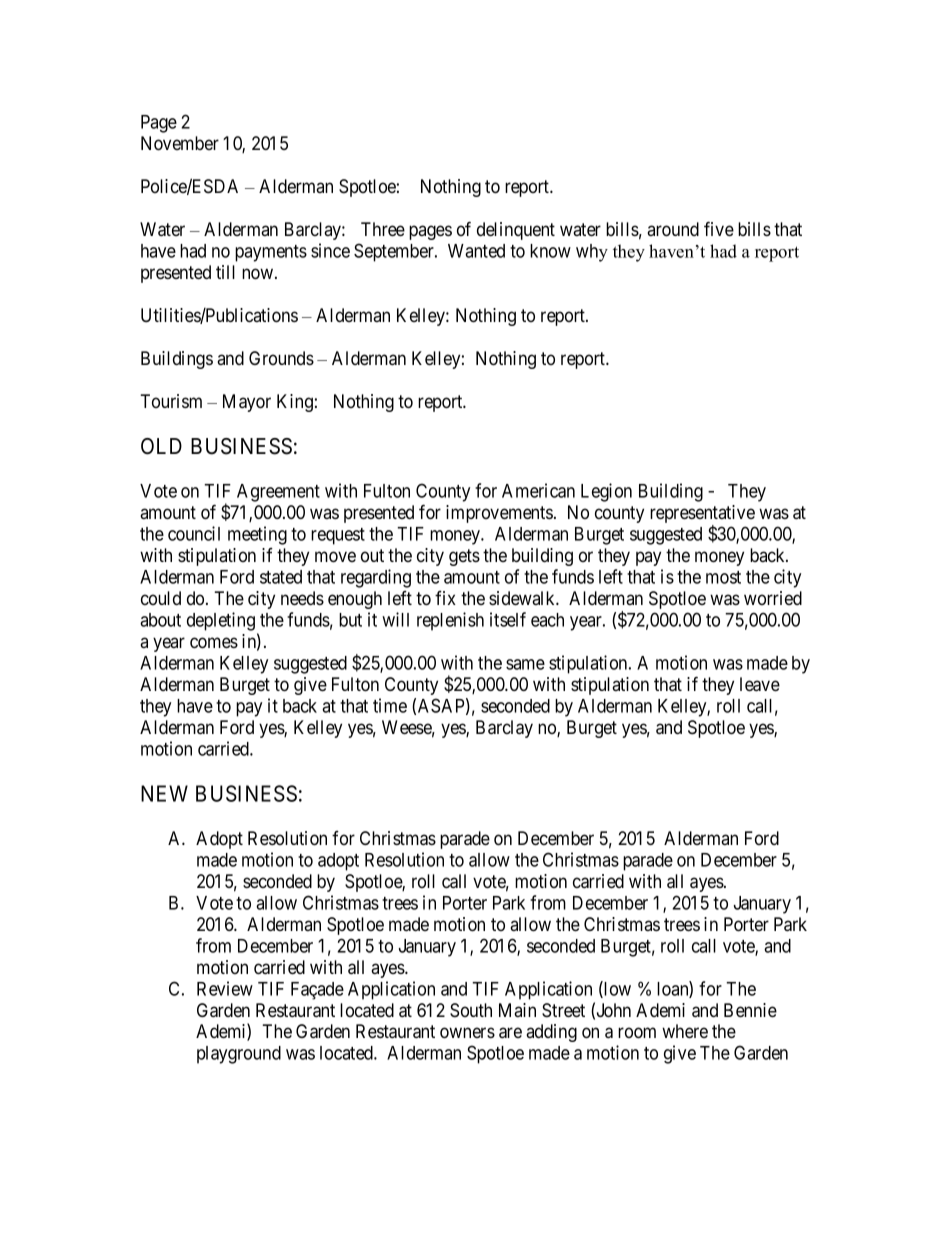  What do you see at coordinates (760, 684) in the page?
I see `leave` at bounding box center [760, 684].
